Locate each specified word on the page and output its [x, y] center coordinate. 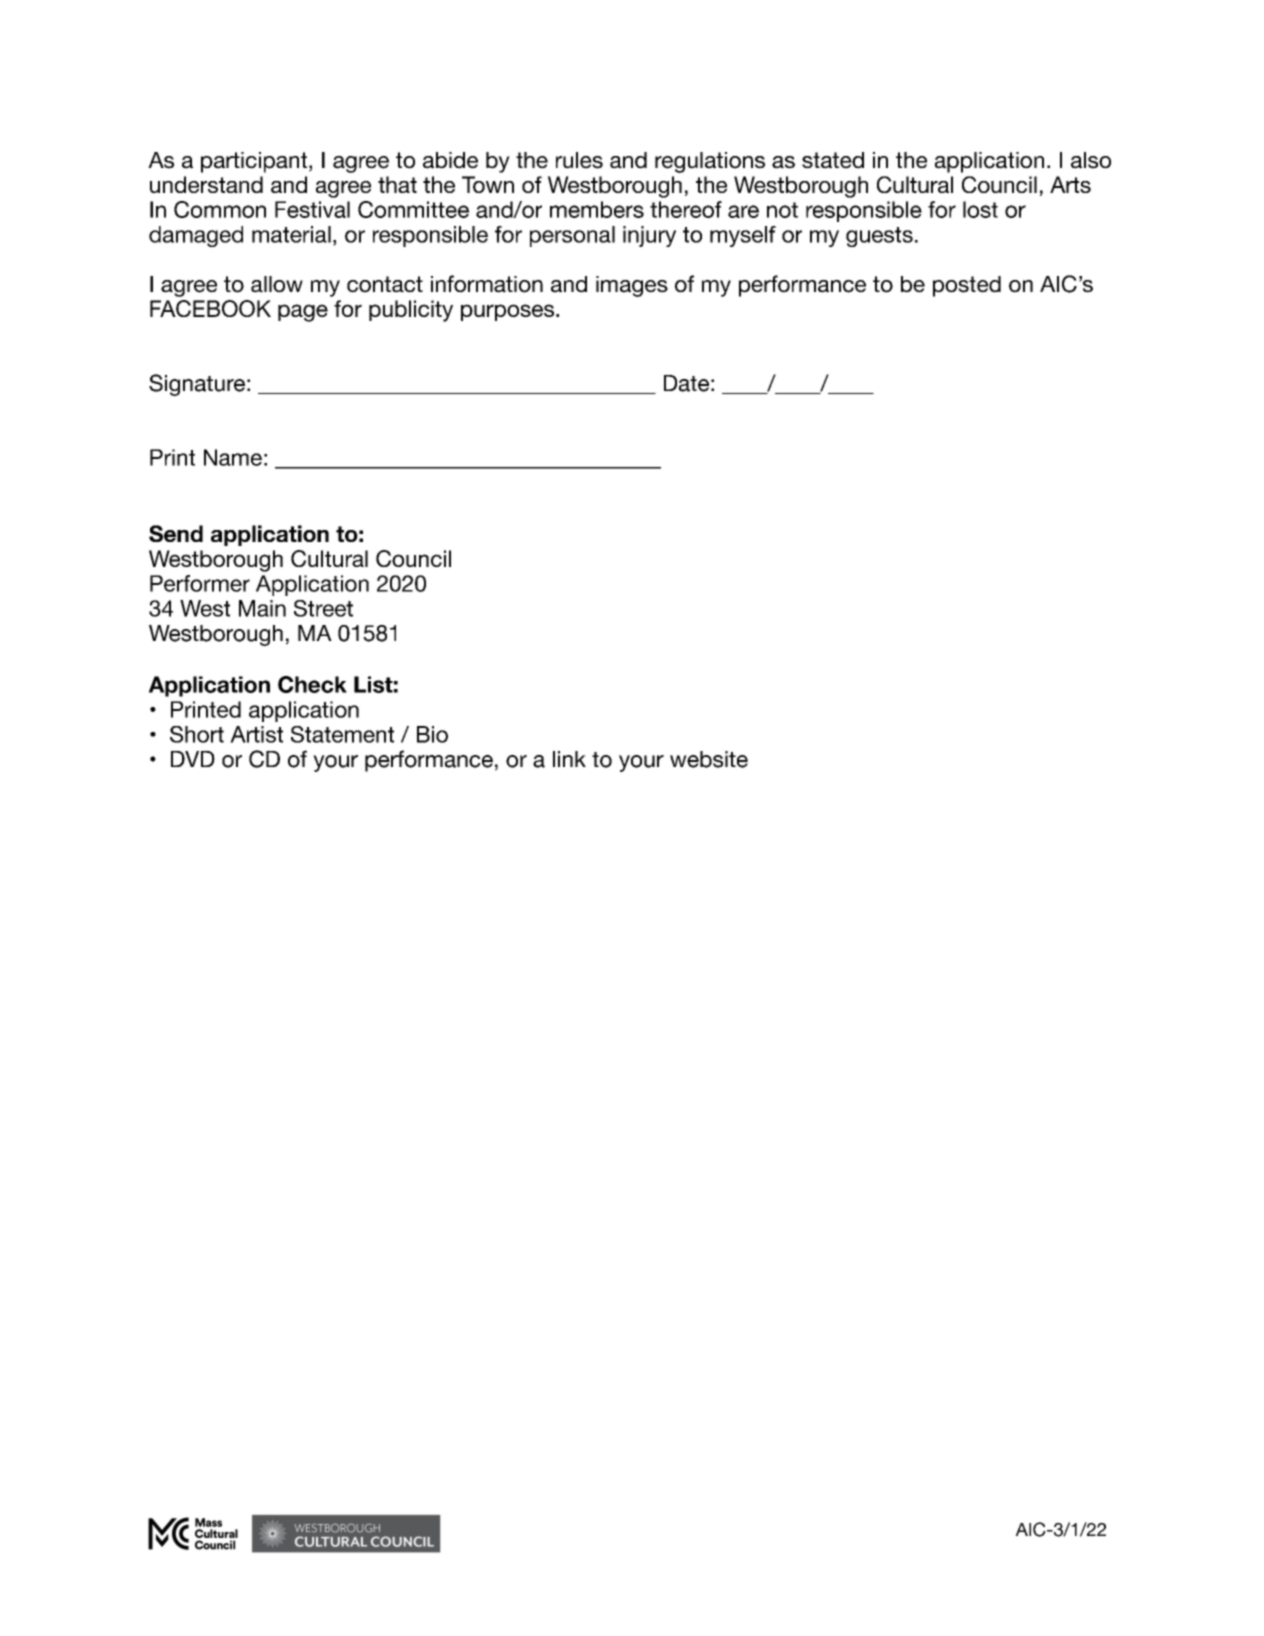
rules [579, 160]
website [709, 759]
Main [262, 608]
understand [206, 184]
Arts [1070, 184]
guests [879, 237]
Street [323, 608]
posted [967, 286]
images [632, 286]
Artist [256, 734]
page [303, 313]
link [569, 759]
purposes [509, 312]
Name [233, 457]
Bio [432, 734]
